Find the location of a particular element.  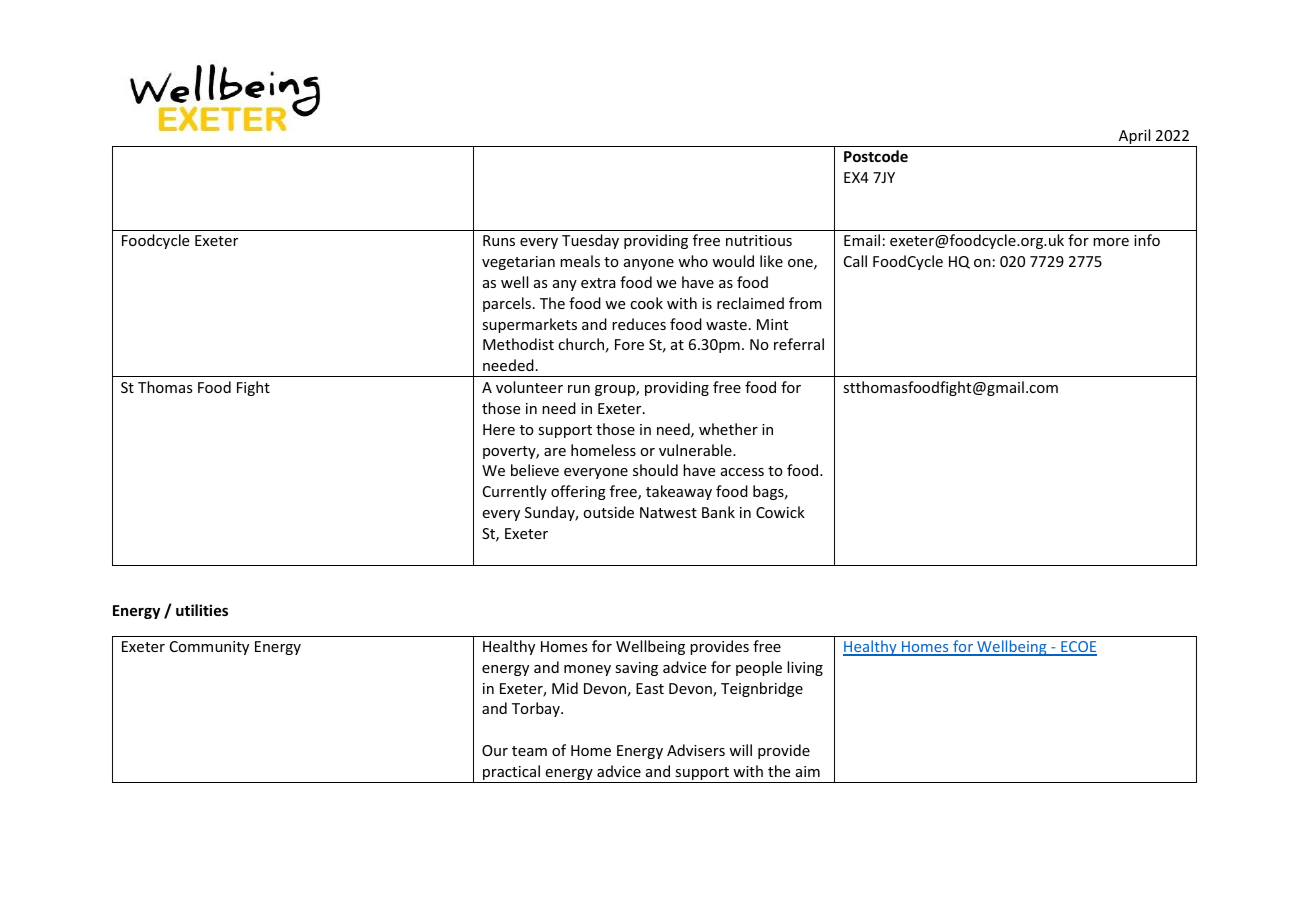

Runs is located at coordinates (499, 240).
